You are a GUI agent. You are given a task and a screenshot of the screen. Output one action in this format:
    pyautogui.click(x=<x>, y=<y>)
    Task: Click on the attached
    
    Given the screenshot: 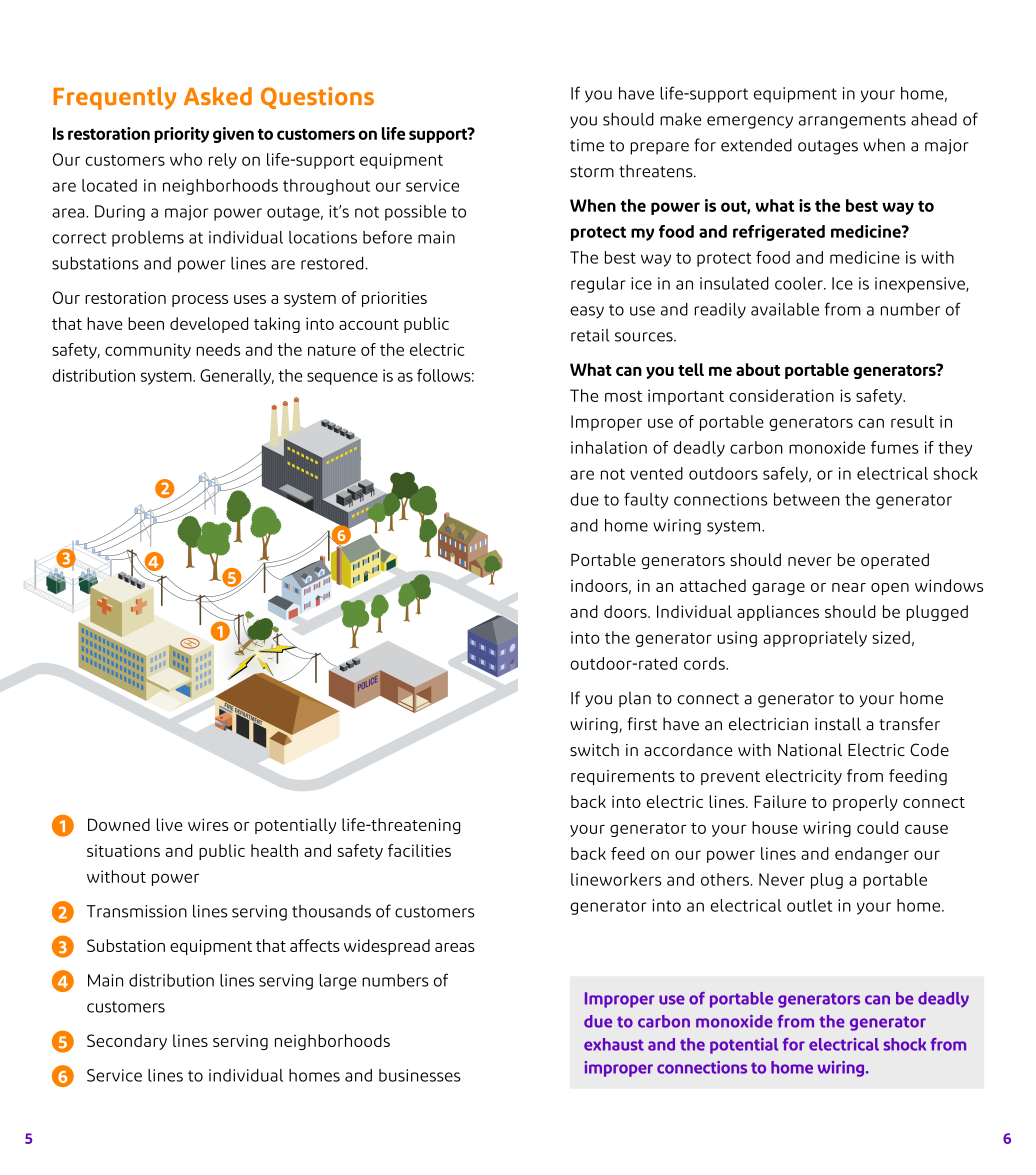 What is the action you would take?
    pyautogui.click(x=713, y=585)
